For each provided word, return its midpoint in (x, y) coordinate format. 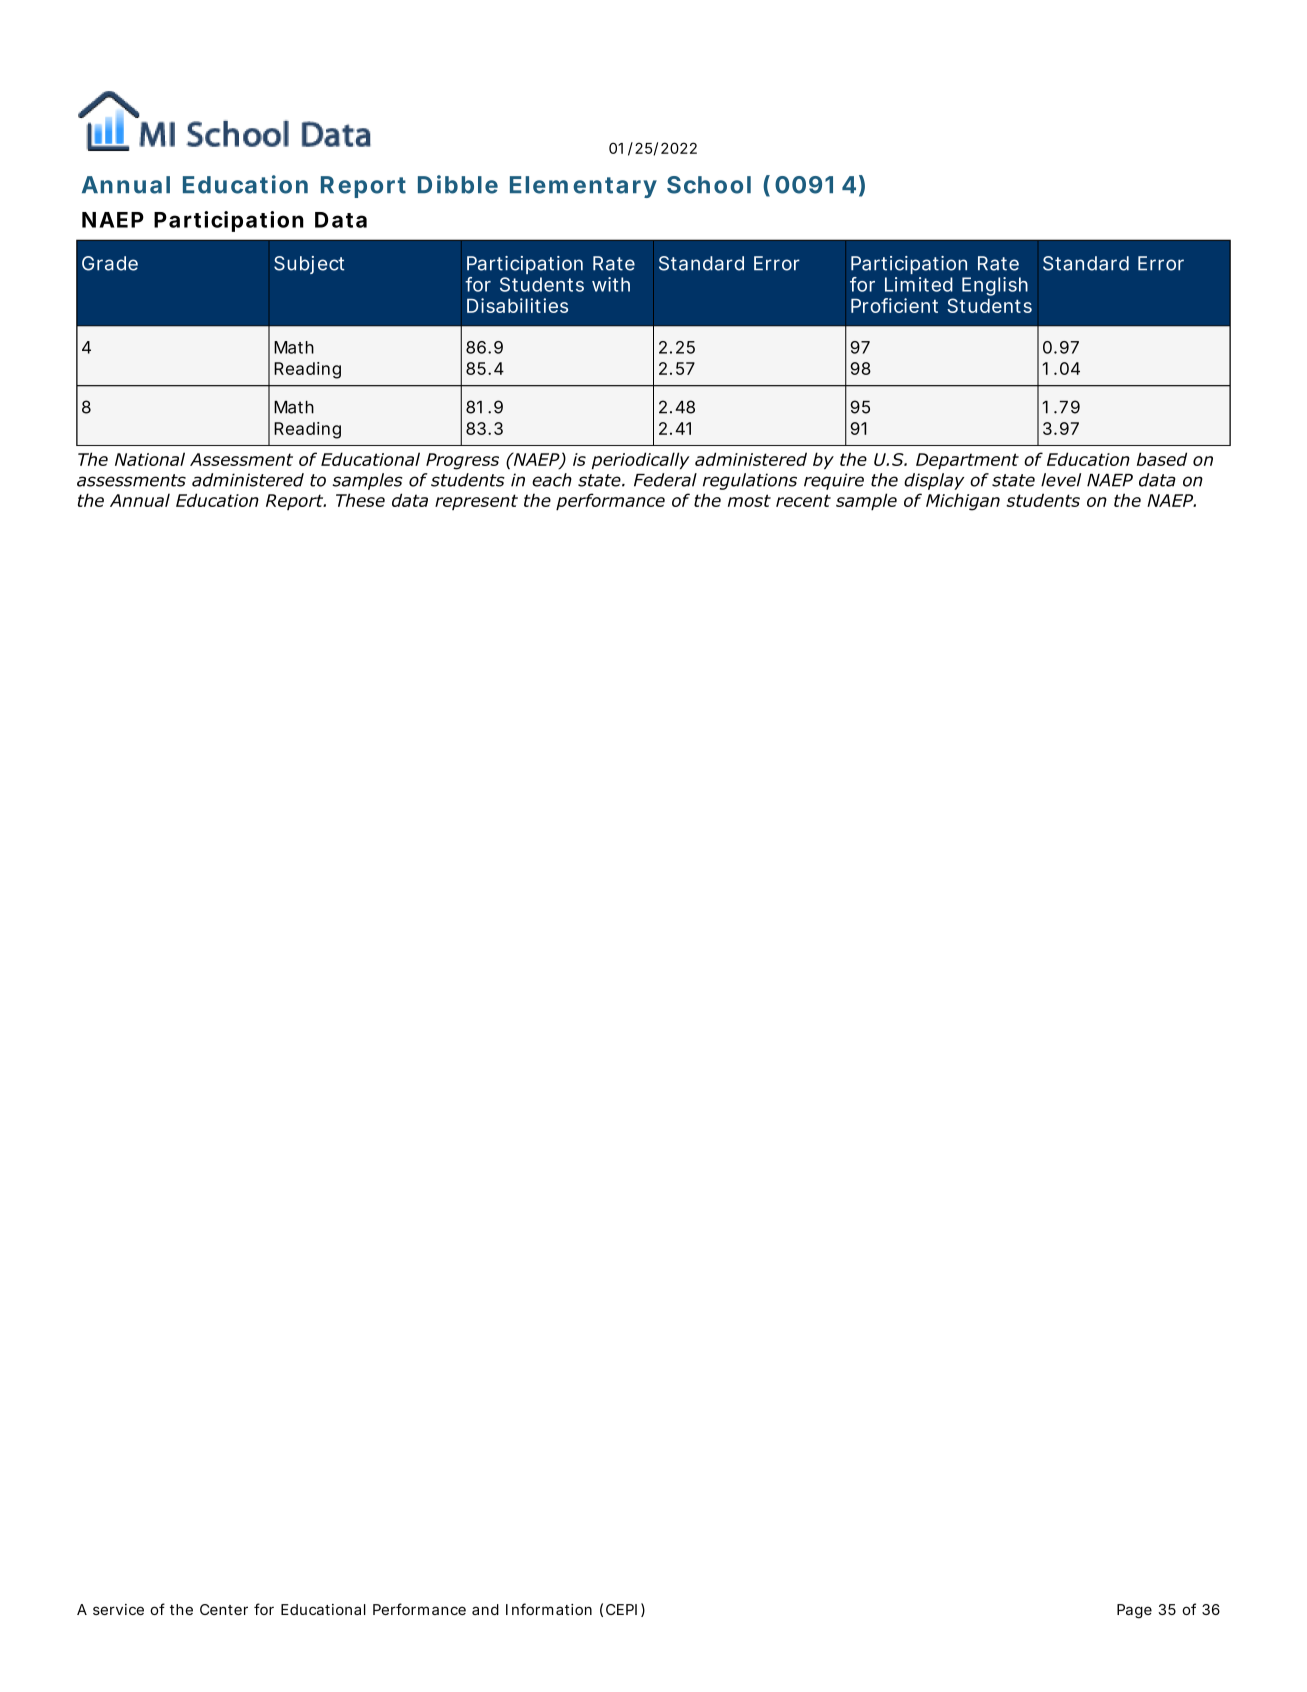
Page (1134, 1611)
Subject (309, 265)
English (995, 286)
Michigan (963, 502)
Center (224, 1609)
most (749, 500)
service (118, 1609)
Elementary (583, 187)
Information (549, 1609)
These (360, 500)
